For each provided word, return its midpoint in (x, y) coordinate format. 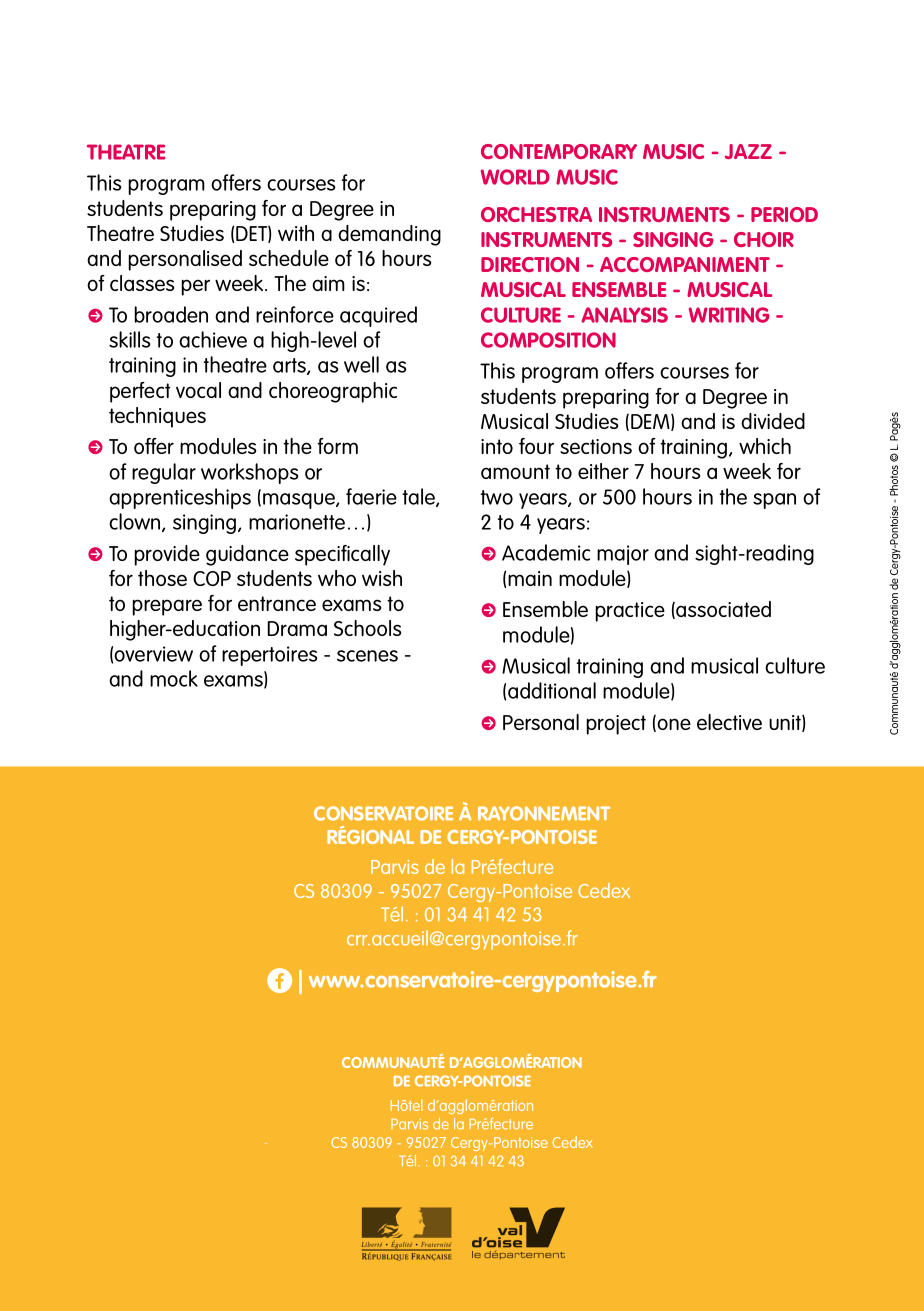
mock (174, 678)
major (623, 555)
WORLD (515, 177)
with (296, 233)
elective (729, 722)
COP (212, 578)
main (530, 578)
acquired (378, 316)
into (497, 446)
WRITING (729, 315)
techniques (157, 417)
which (765, 446)
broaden (171, 314)
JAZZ (748, 151)
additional (552, 690)
